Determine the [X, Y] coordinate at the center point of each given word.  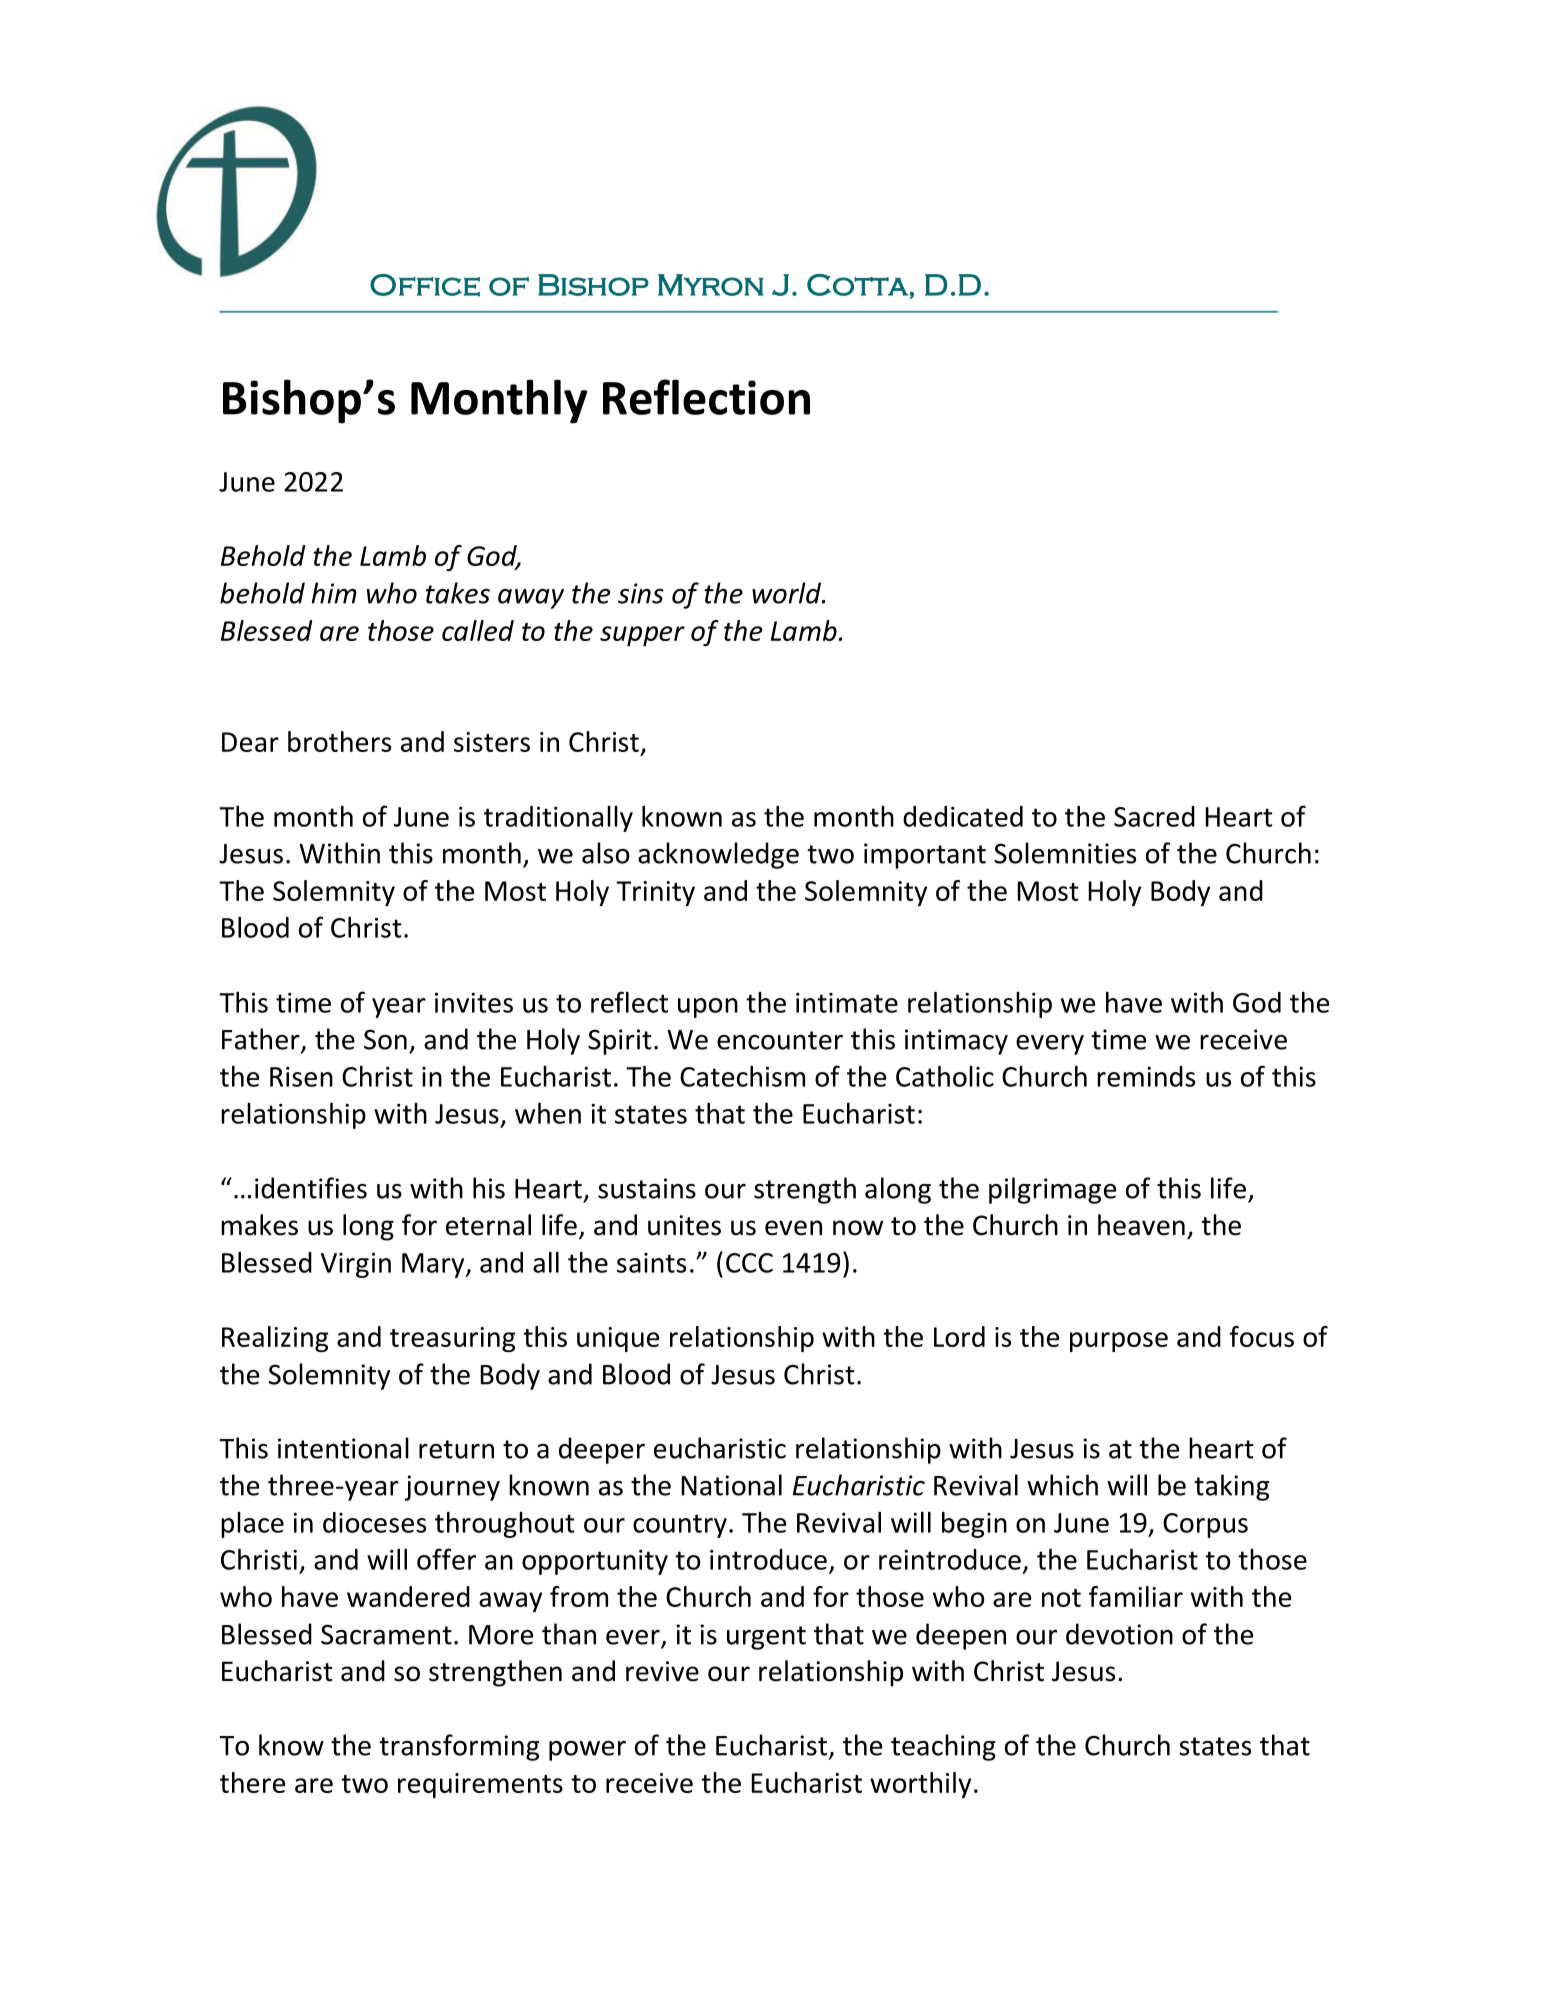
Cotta [858, 285]
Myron [711, 285]
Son [385, 1039]
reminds [1146, 1076]
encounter [780, 1040]
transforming [459, 1747]
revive [662, 1671]
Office [425, 285]
